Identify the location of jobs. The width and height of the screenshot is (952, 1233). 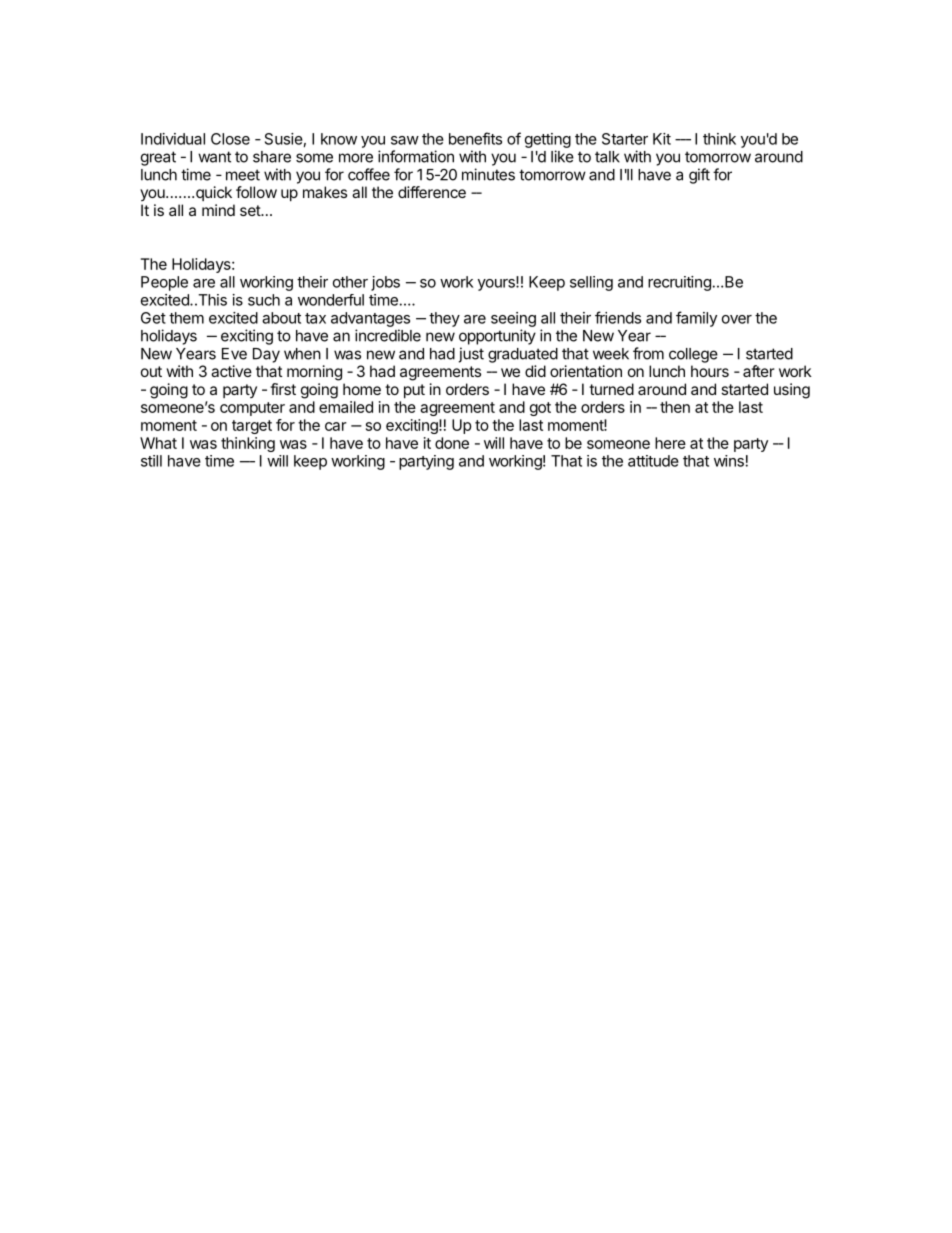
(385, 283).
